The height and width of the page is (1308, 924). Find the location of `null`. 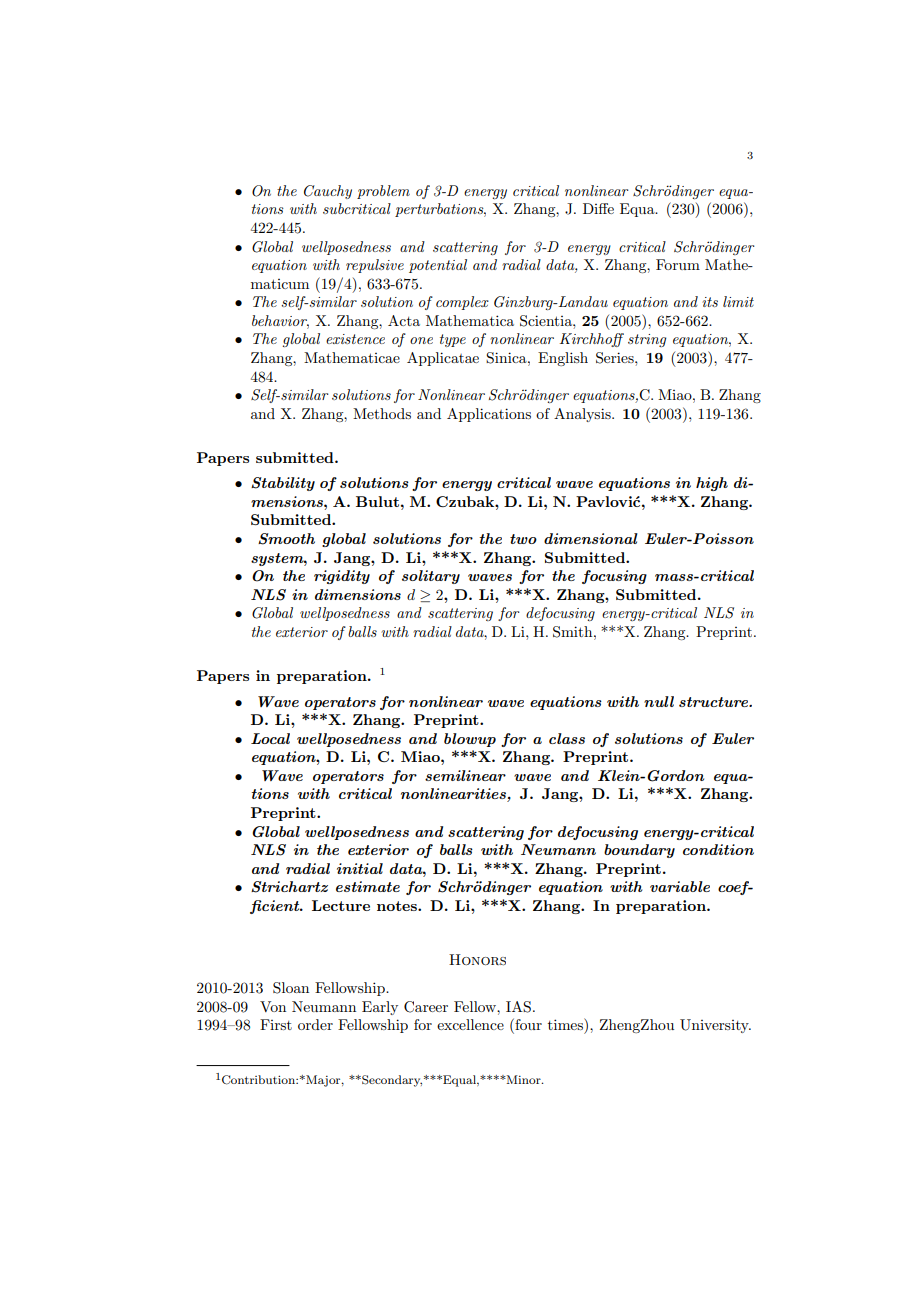

null is located at coordinates (659, 701).
